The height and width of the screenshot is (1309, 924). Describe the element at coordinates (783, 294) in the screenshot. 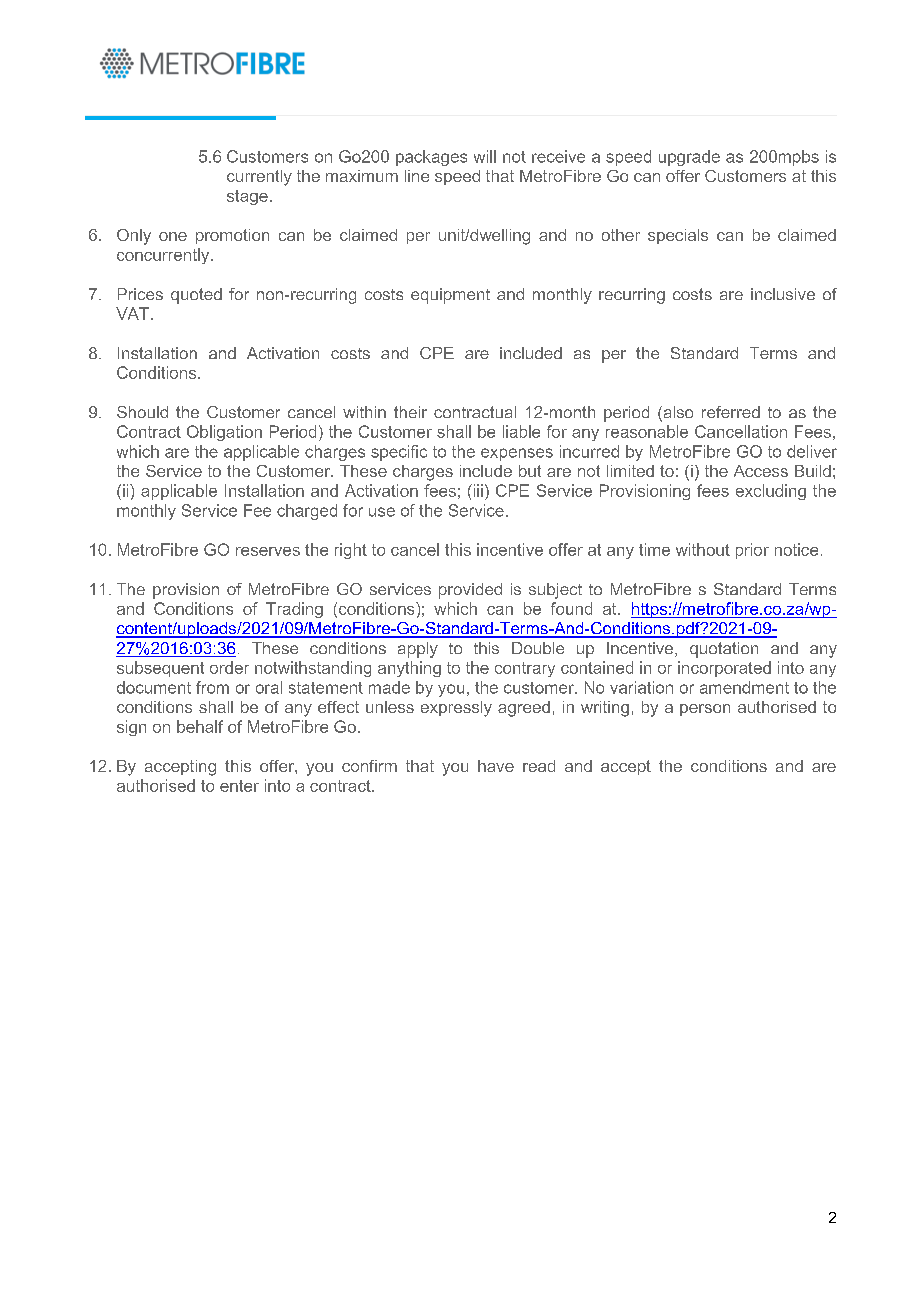

I see `inclusive` at that location.
